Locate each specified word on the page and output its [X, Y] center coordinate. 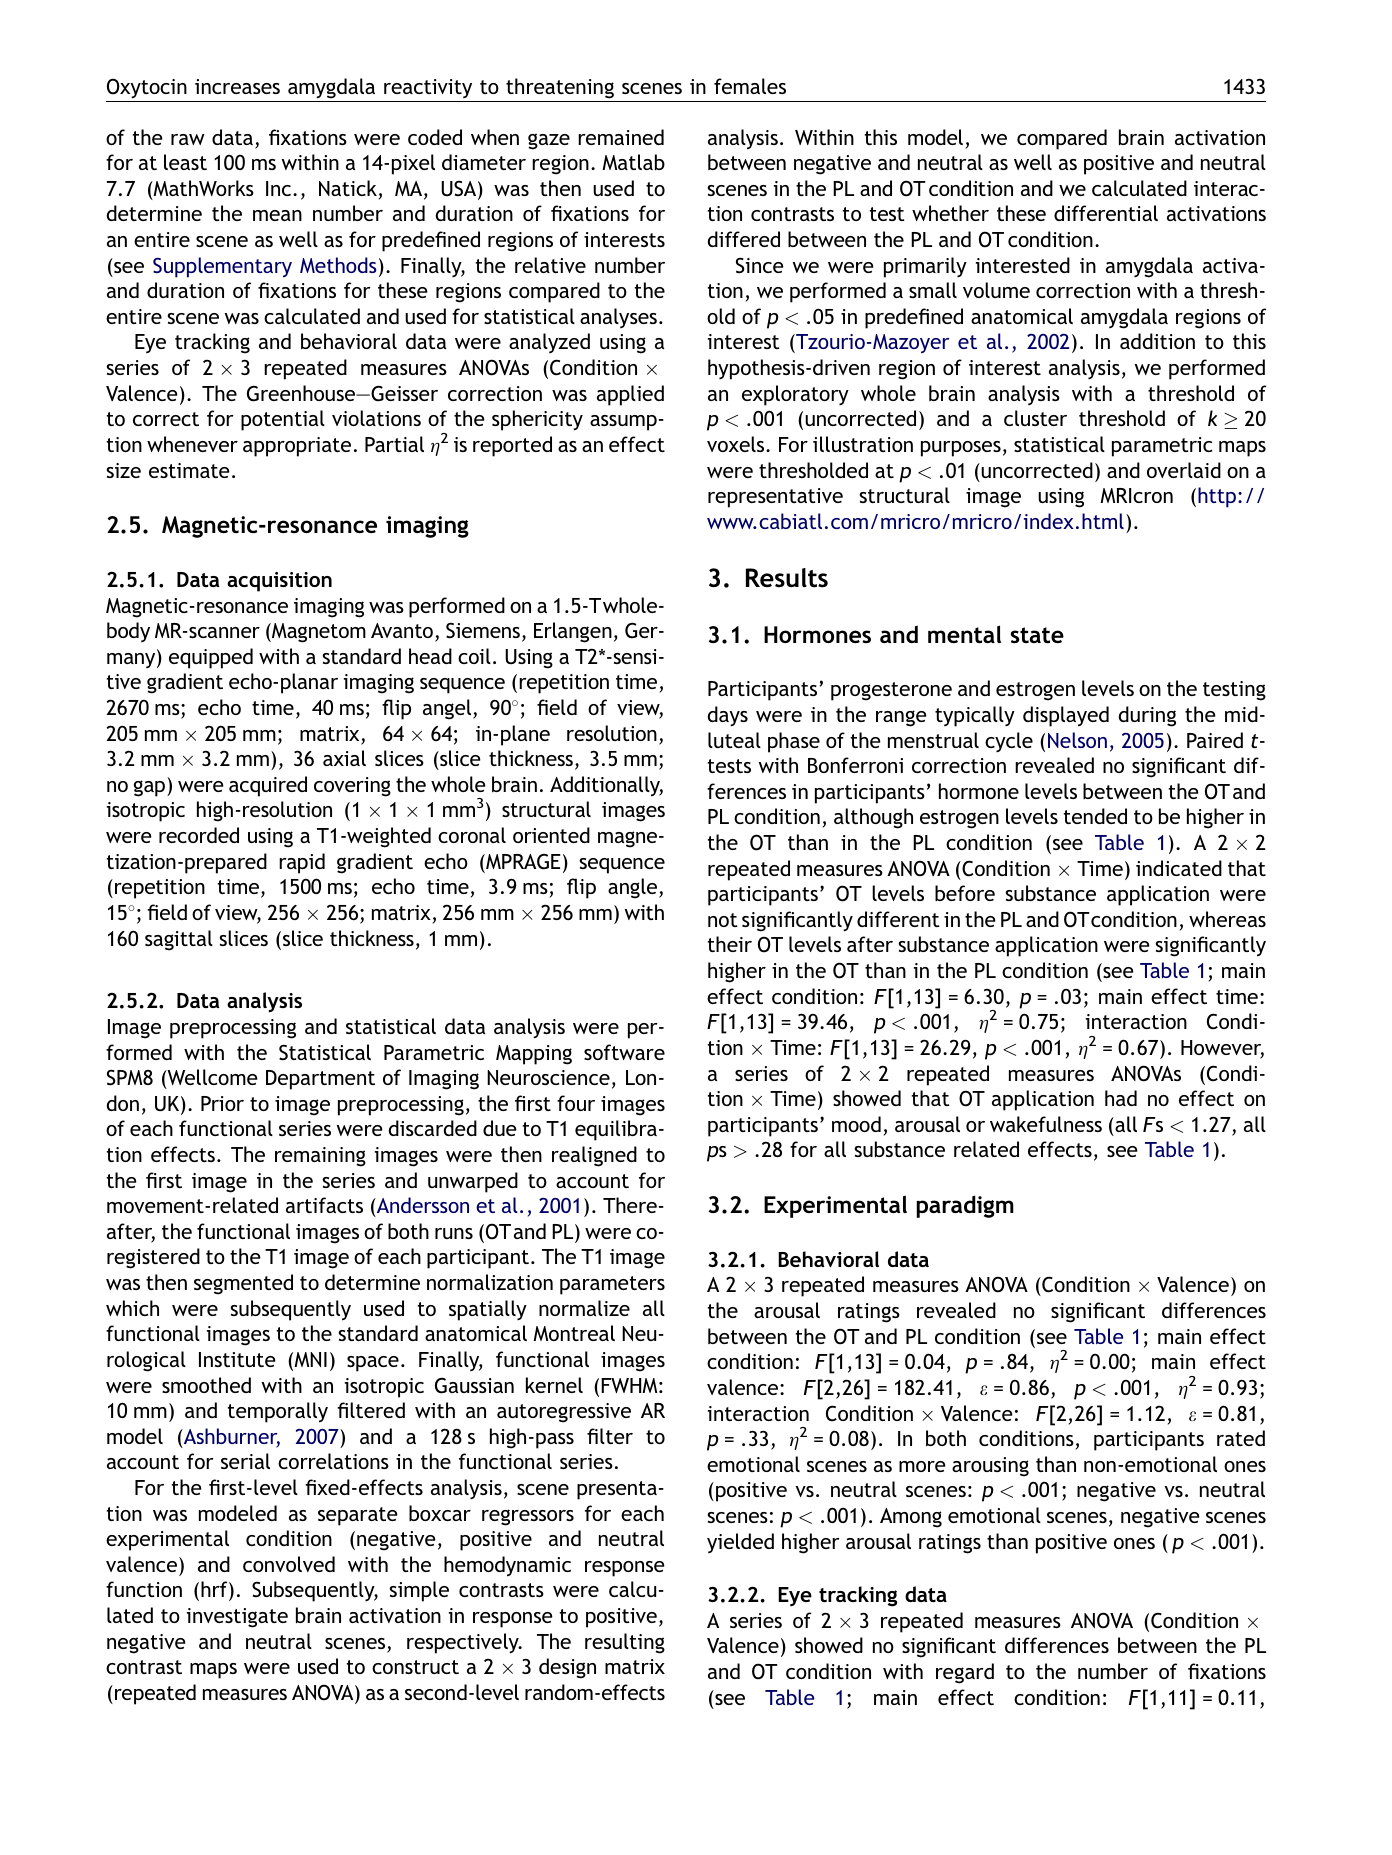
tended [1095, 816]
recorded [199, 835]
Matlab [633, 162]
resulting [625, 1643]
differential [1106, 213]
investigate [237, 1618]
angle [634, 888]
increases [237, 86]
